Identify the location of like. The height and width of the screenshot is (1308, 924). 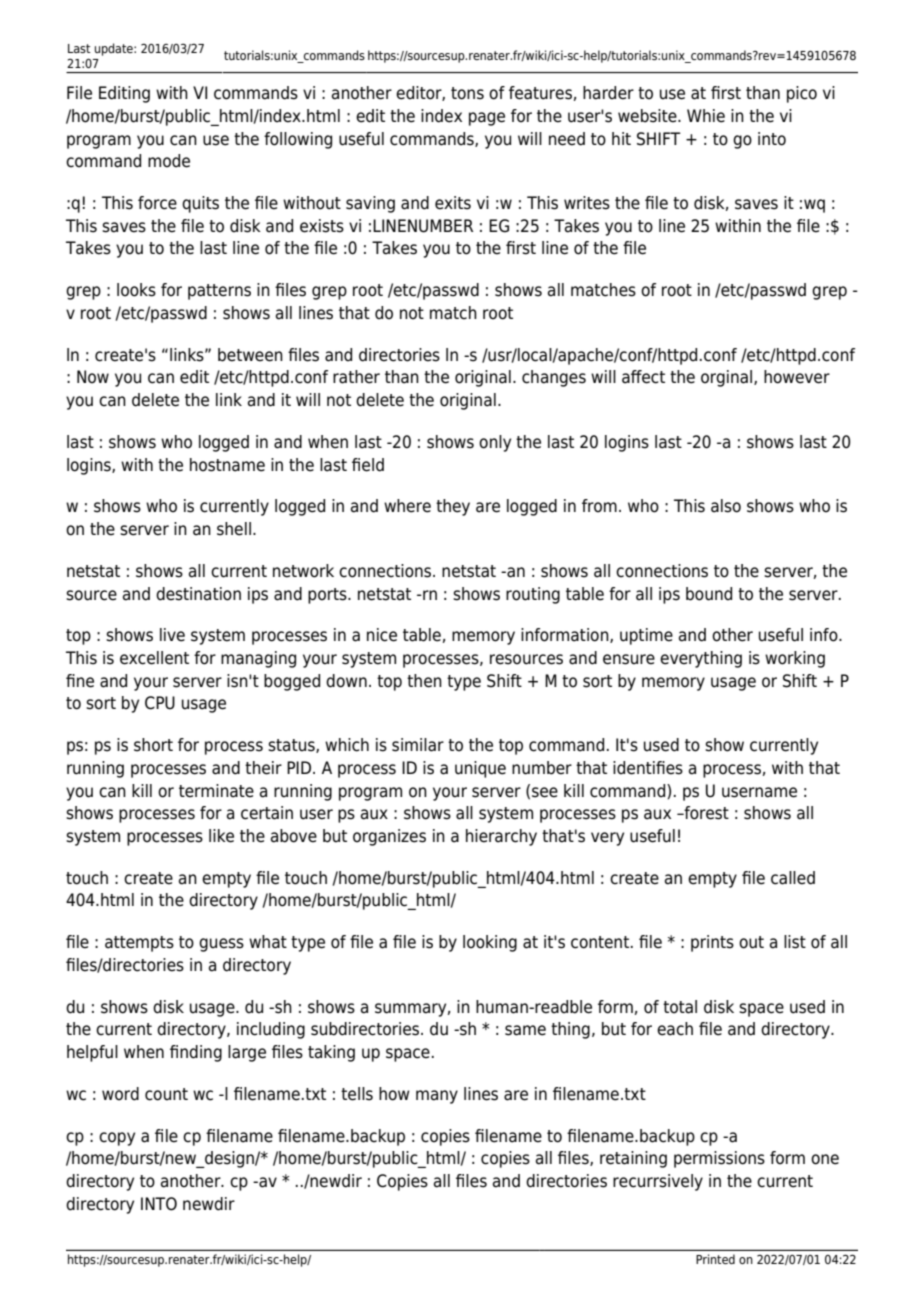
(221, 836).
